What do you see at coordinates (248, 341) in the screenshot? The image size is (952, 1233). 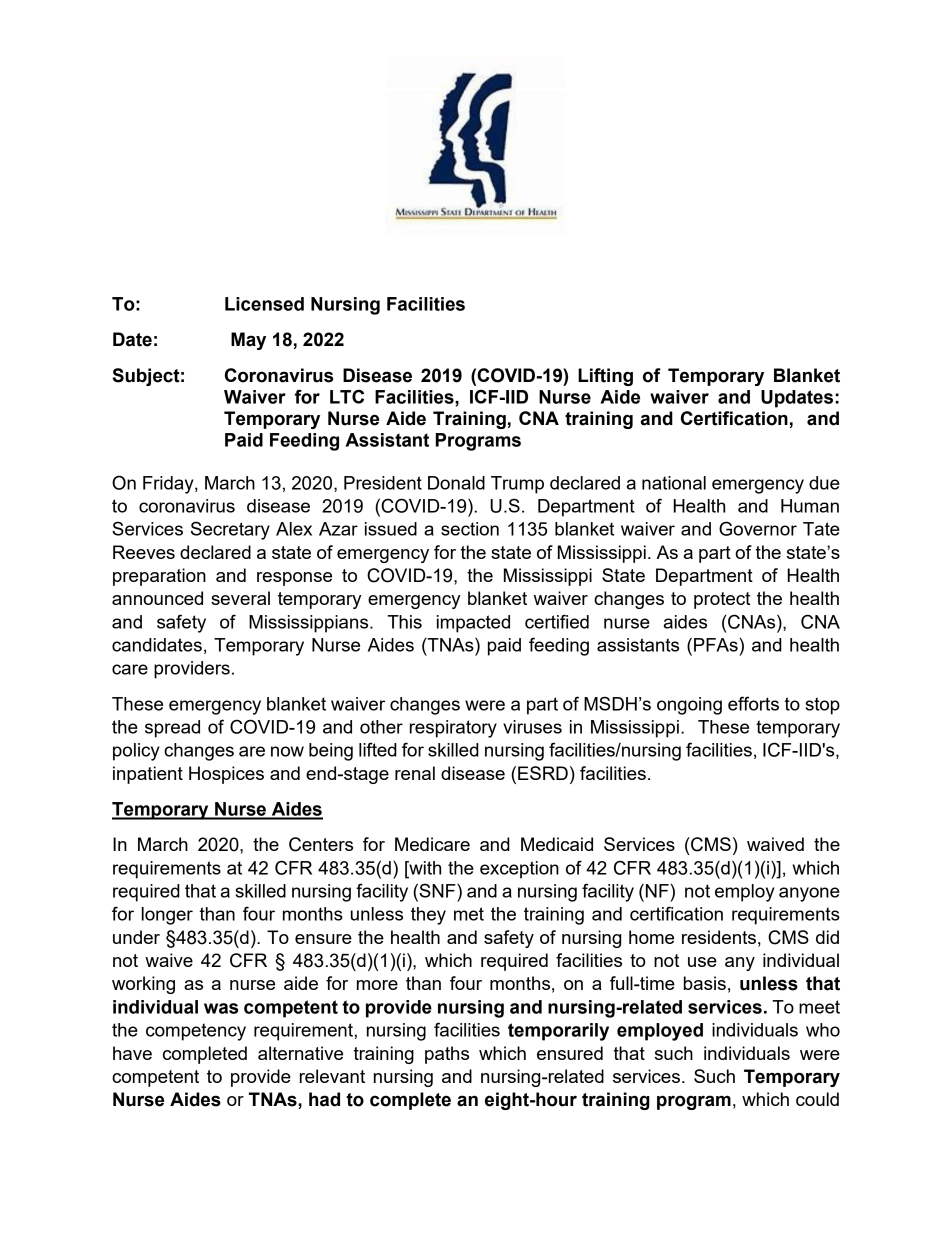 I see `May` at bounding box center [248, 341].
